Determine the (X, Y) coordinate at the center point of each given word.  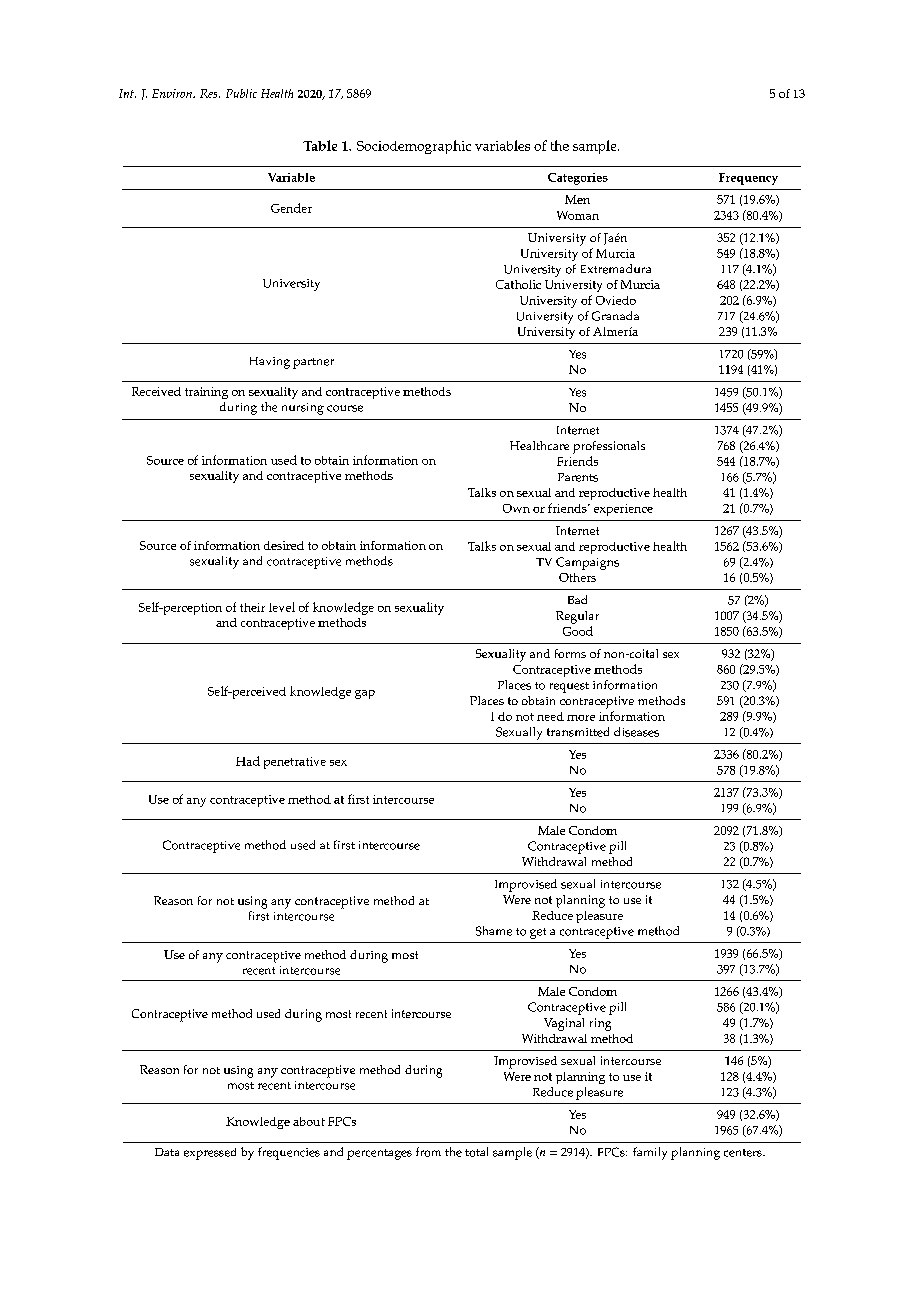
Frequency (748, 179)
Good (578, 631)
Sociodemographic (414, 147)
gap (365, 694)
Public (241, 93)
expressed (210, 1154)
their (252, 607)
